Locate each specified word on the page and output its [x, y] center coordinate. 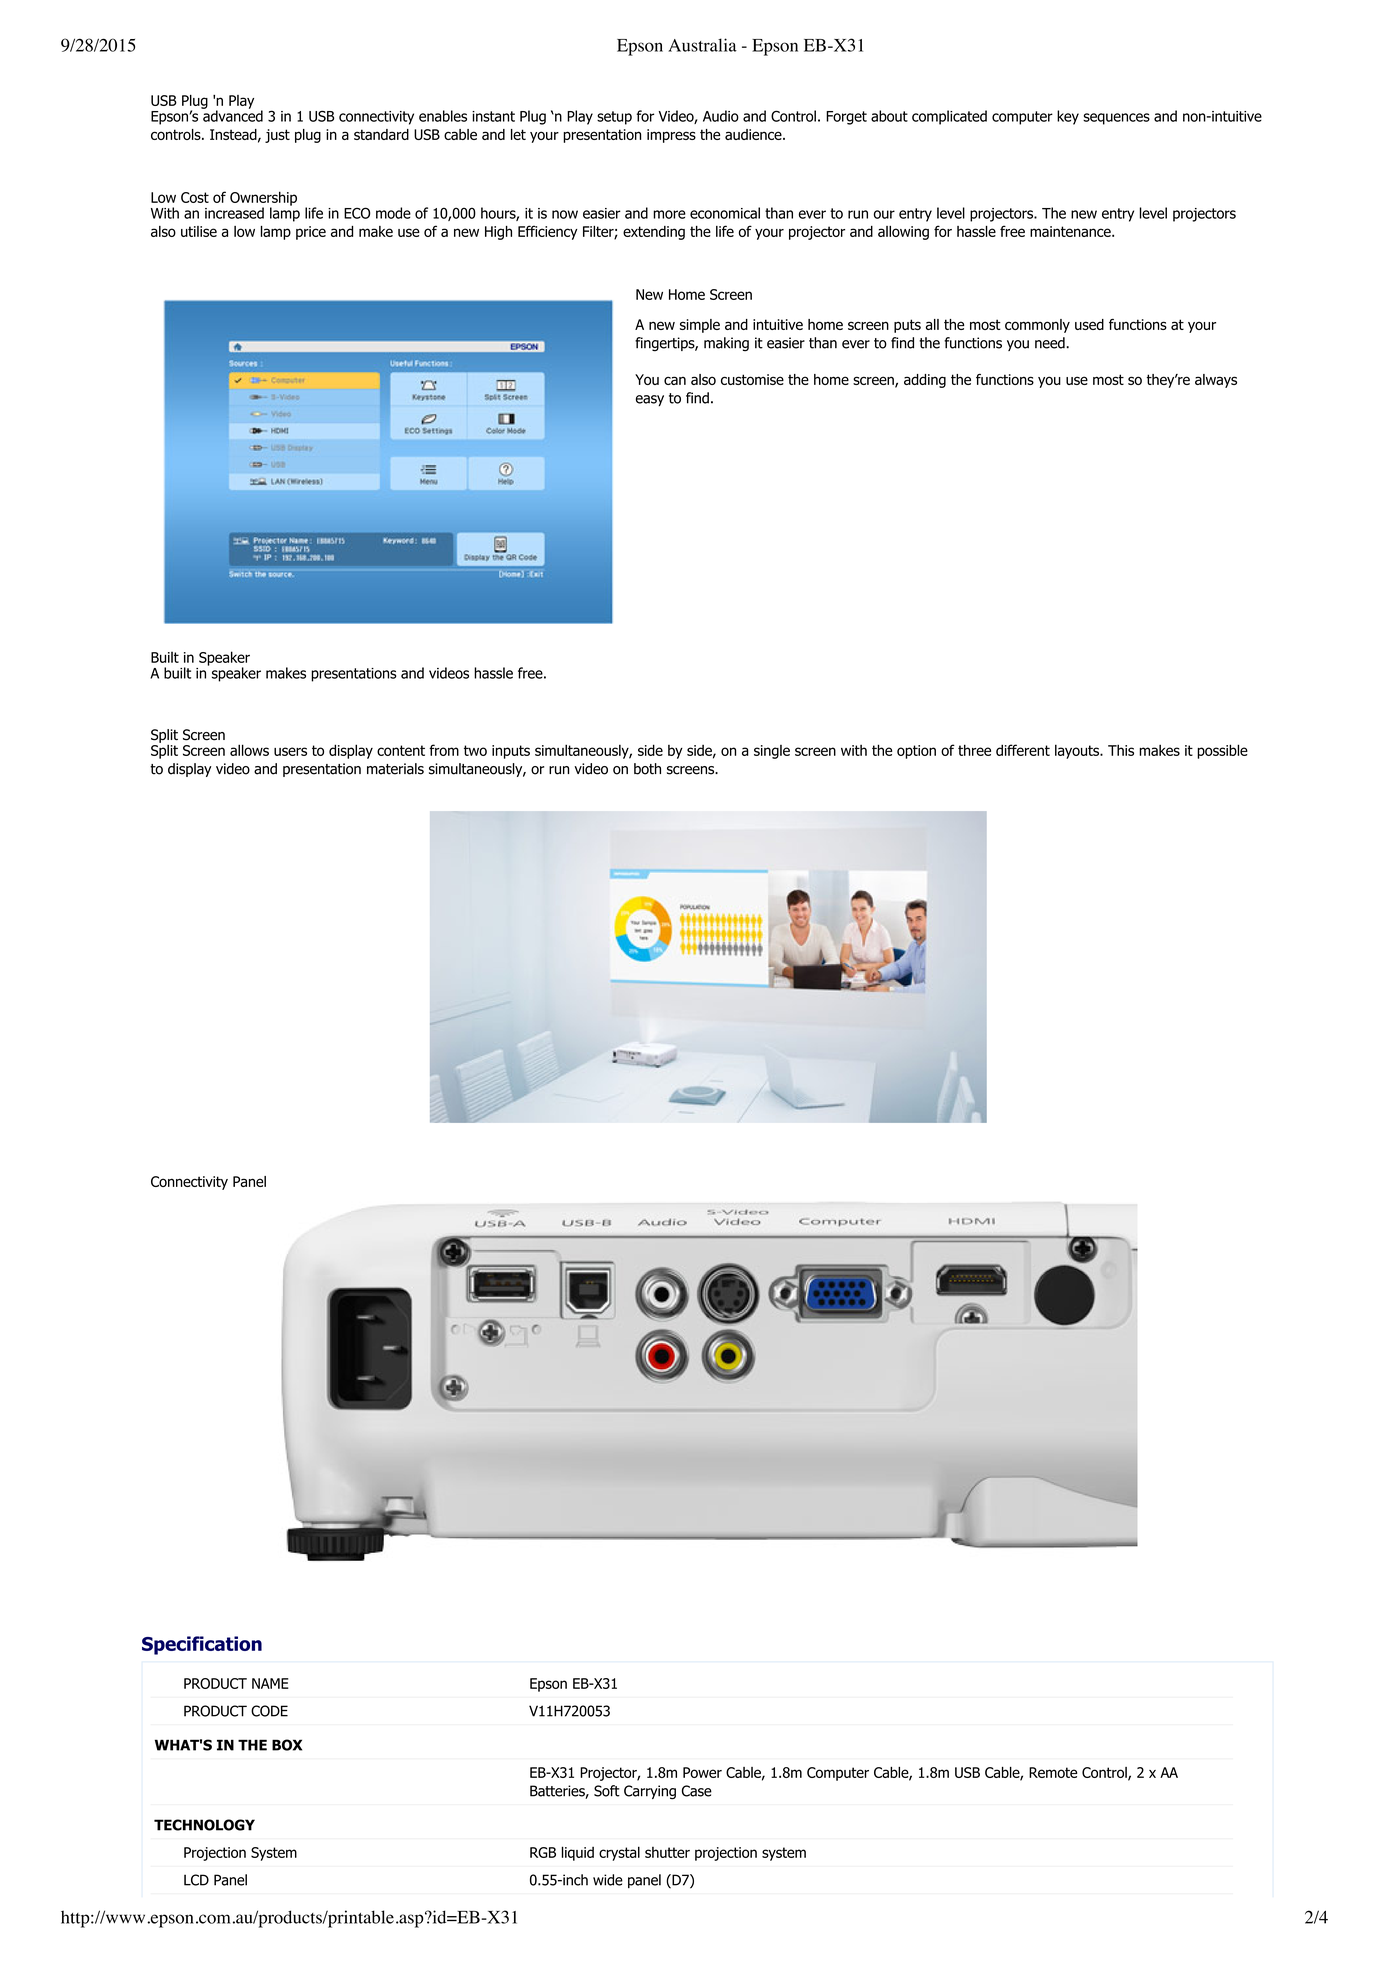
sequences [1116, 119]
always [1216, 381]
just [277, 136]
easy [650, 400]
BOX [287, 1745]
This [1121, 750]
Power [702, 1772]
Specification [202, 1645]
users [290, 751]
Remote [1053, 1772]
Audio [721, 116]
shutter [667, 1852]
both [647, 769]
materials [395, 769]
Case [697, 1791]
